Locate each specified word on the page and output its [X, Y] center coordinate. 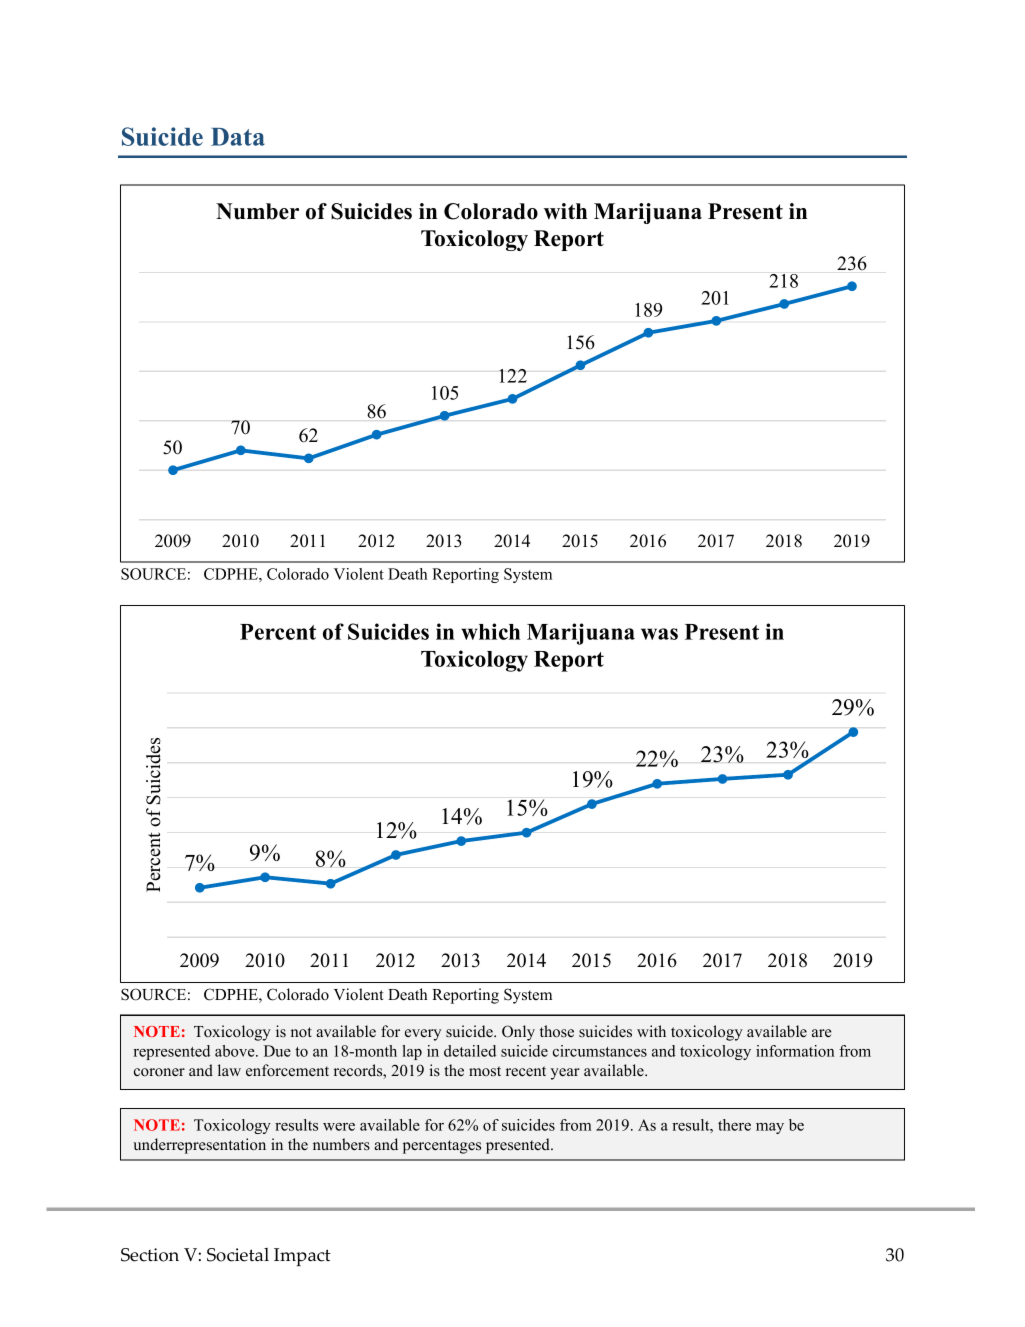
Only [518, 1033]
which [490, 631]
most [485, 1071]
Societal [238, 1255]
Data [238, 137]
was [659, 634]
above [236, 1051]
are [822, 1033]
